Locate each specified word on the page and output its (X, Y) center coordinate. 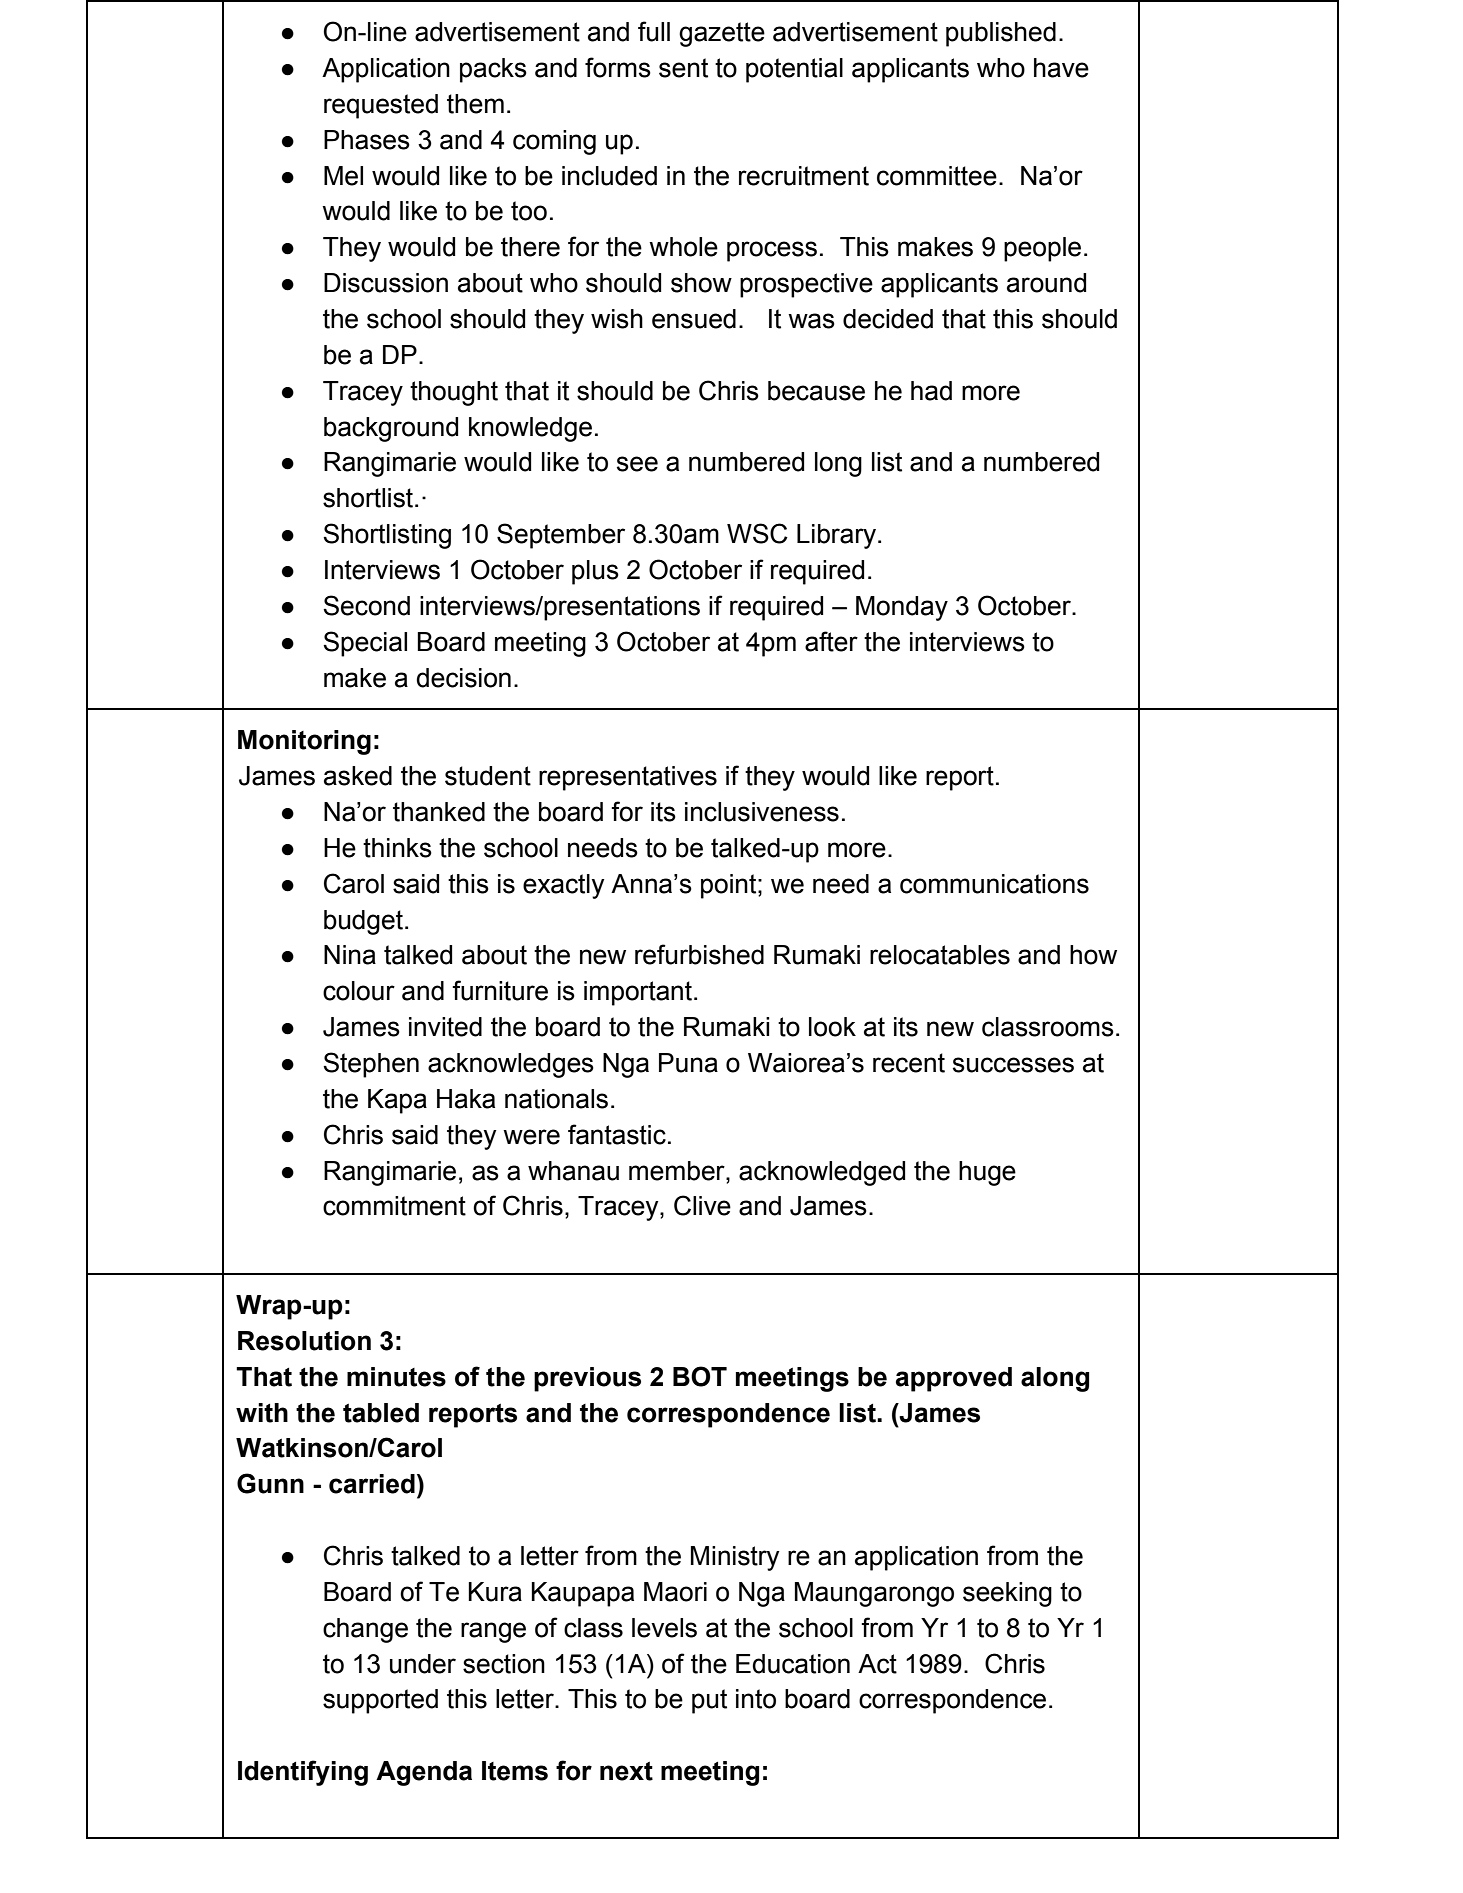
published (1001, 34)
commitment (394, 1206)
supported (380, 1701)
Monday (902, 608)
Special (365, 644)
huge (987, 1173)
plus (595, 572)
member (678, 1171)
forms (618, 67)
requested (381, 106)
